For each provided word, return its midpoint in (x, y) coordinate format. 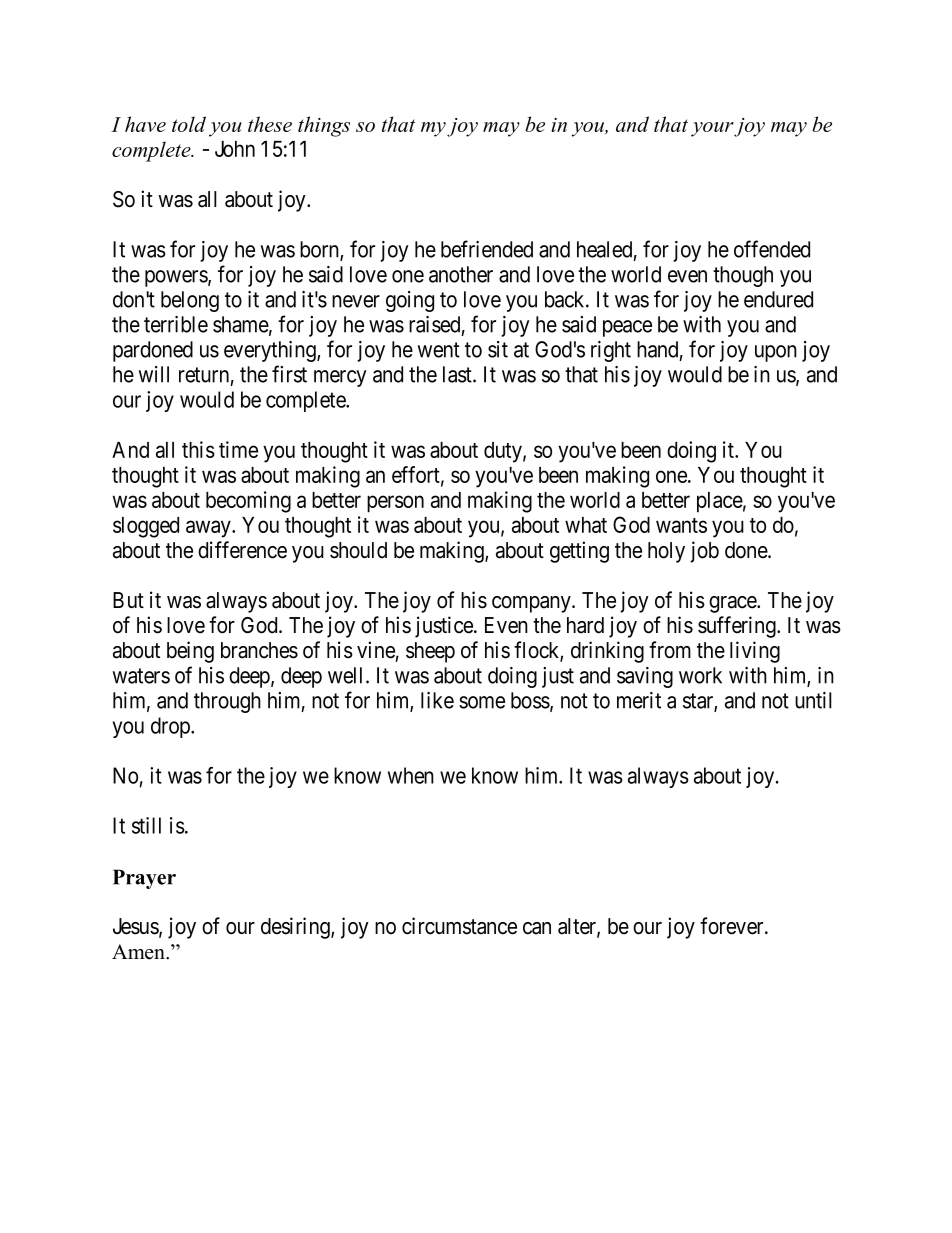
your (712, 129)
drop (171, 727)
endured (778, 299)
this (198, 449)
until (813, 700)
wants (681, 525)
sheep (430, 652)
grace (733, 604)
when (411, 775)
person (395, 504)
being (190, 652)
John (235, 149)
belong (190, 301)
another (461, 274)
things (324, 126)
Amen (139, 952)
